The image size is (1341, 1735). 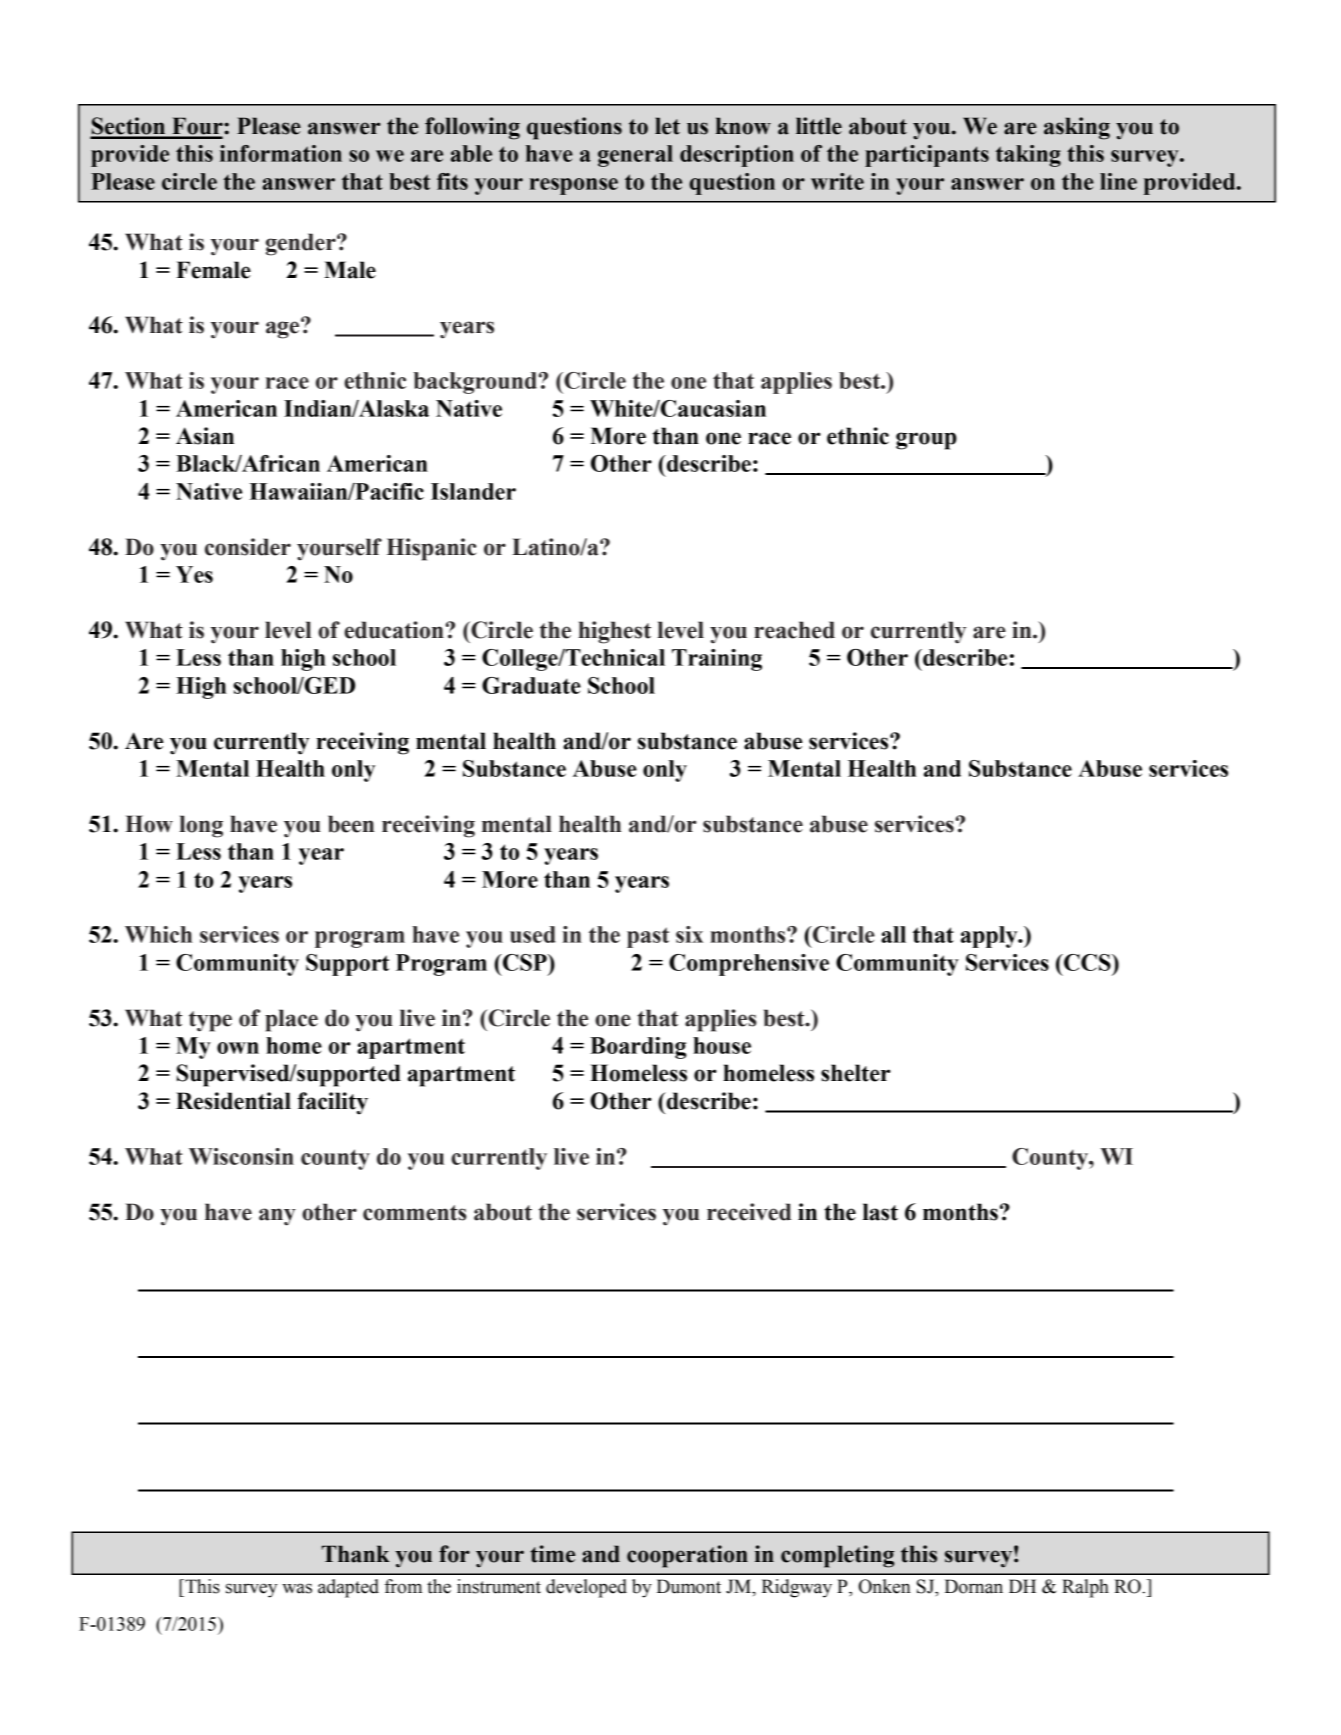 What do you see at coordinates (687, 1556) in the document?
I see `cooperation` at bounding box center [687, 1556].
